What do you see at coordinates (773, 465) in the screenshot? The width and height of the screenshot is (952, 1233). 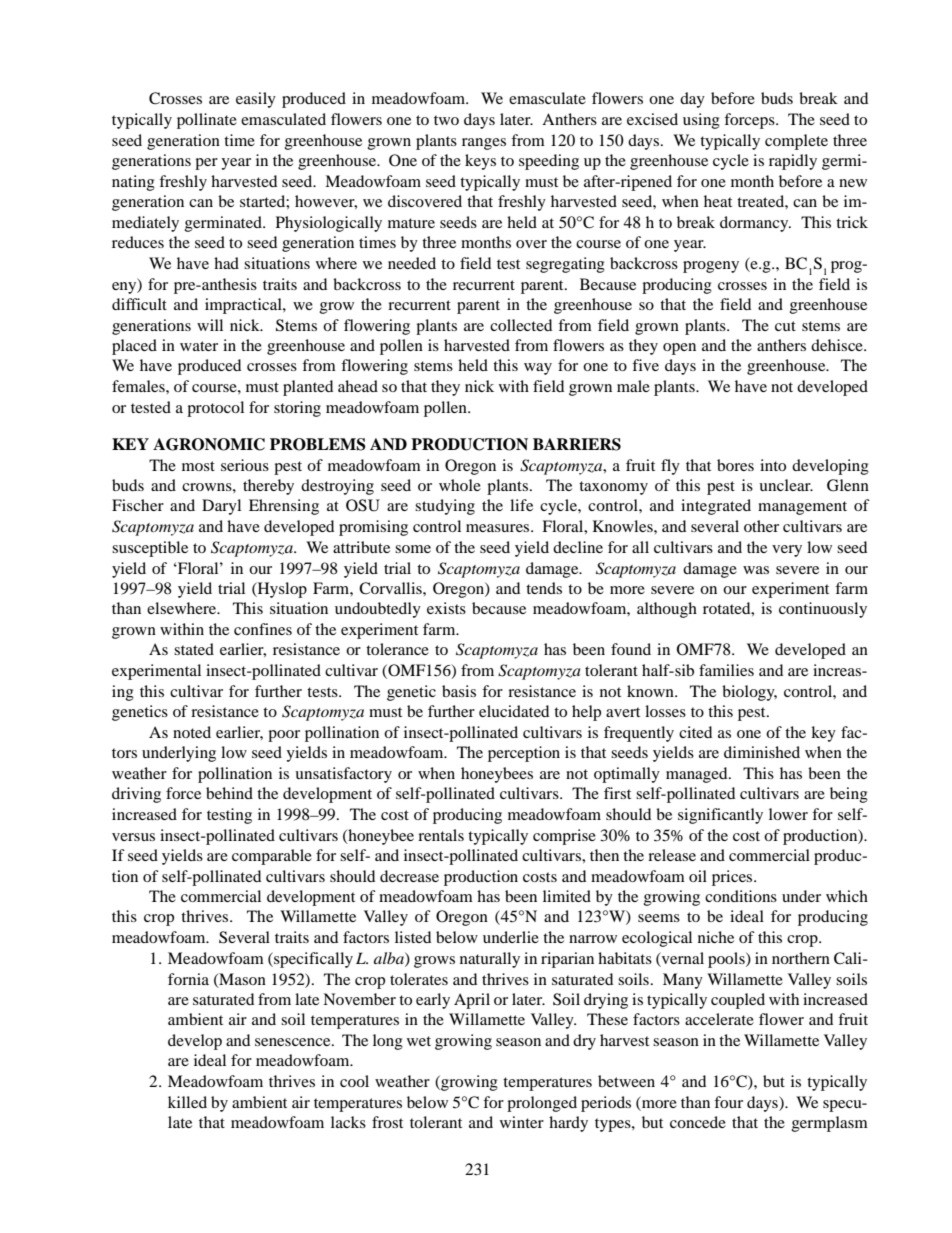 I see `into` at bounding box center [773, 465].
